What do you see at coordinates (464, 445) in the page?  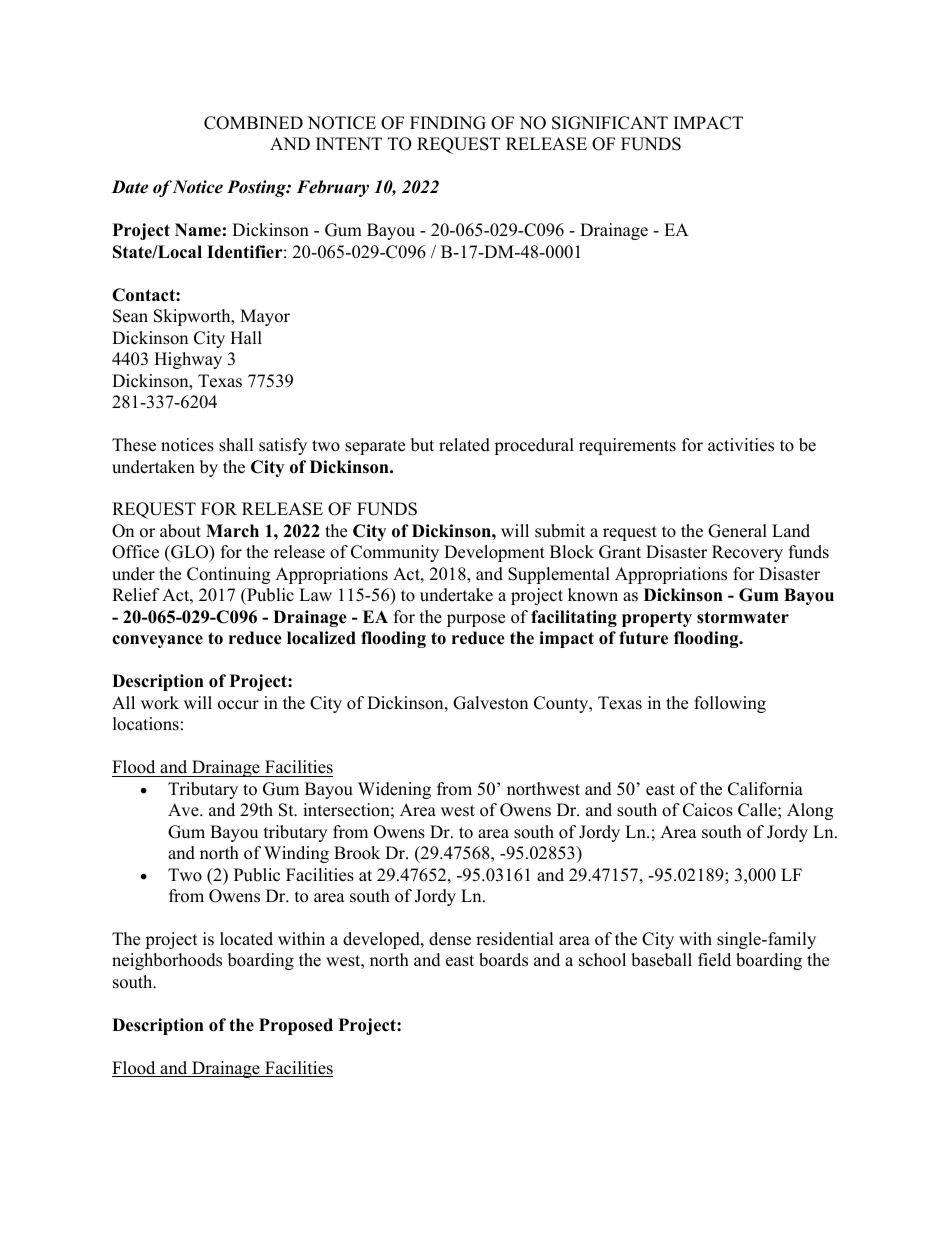 I see `related` at bounding box center [464, 445].
